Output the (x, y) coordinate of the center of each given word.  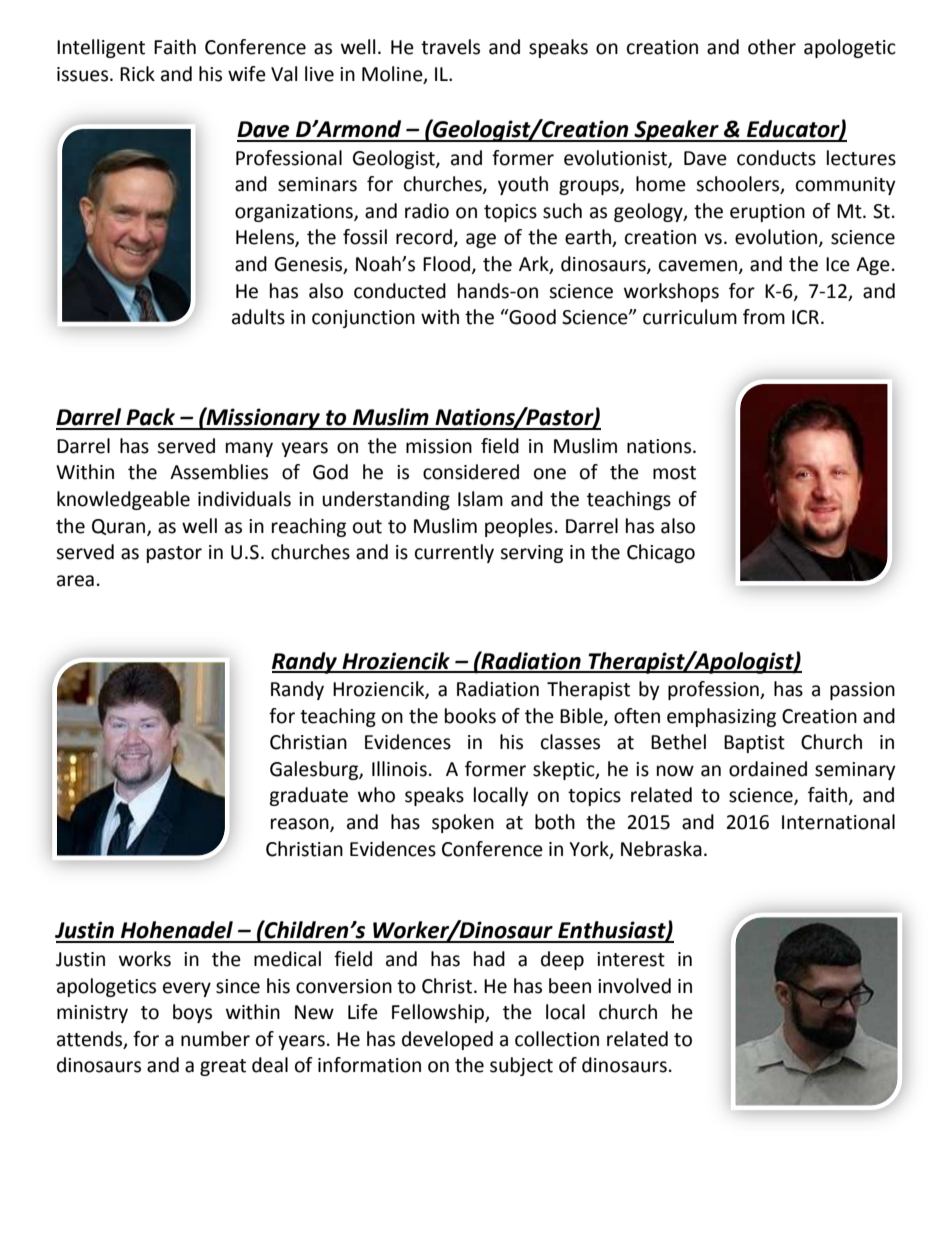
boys (192, 1013)
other (772, 47)
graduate (308, 796)
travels (450, 47)
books (470, 716)
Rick (137, 74)
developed (447, 1040)
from (764, 317)
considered (471, 472)
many (249, 449)
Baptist (754, 744)
